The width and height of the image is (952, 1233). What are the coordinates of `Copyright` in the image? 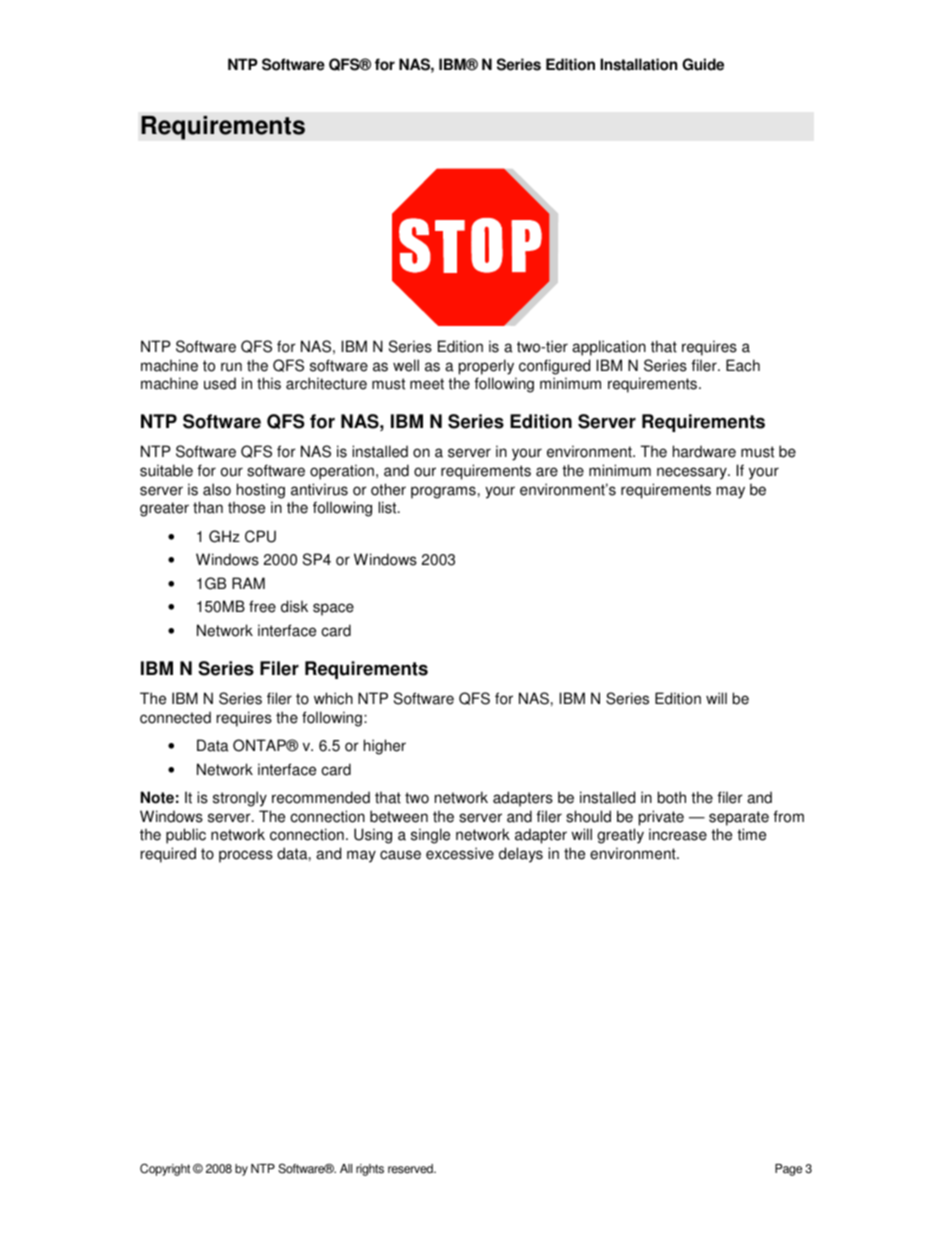 It's located at (165, 1169).
